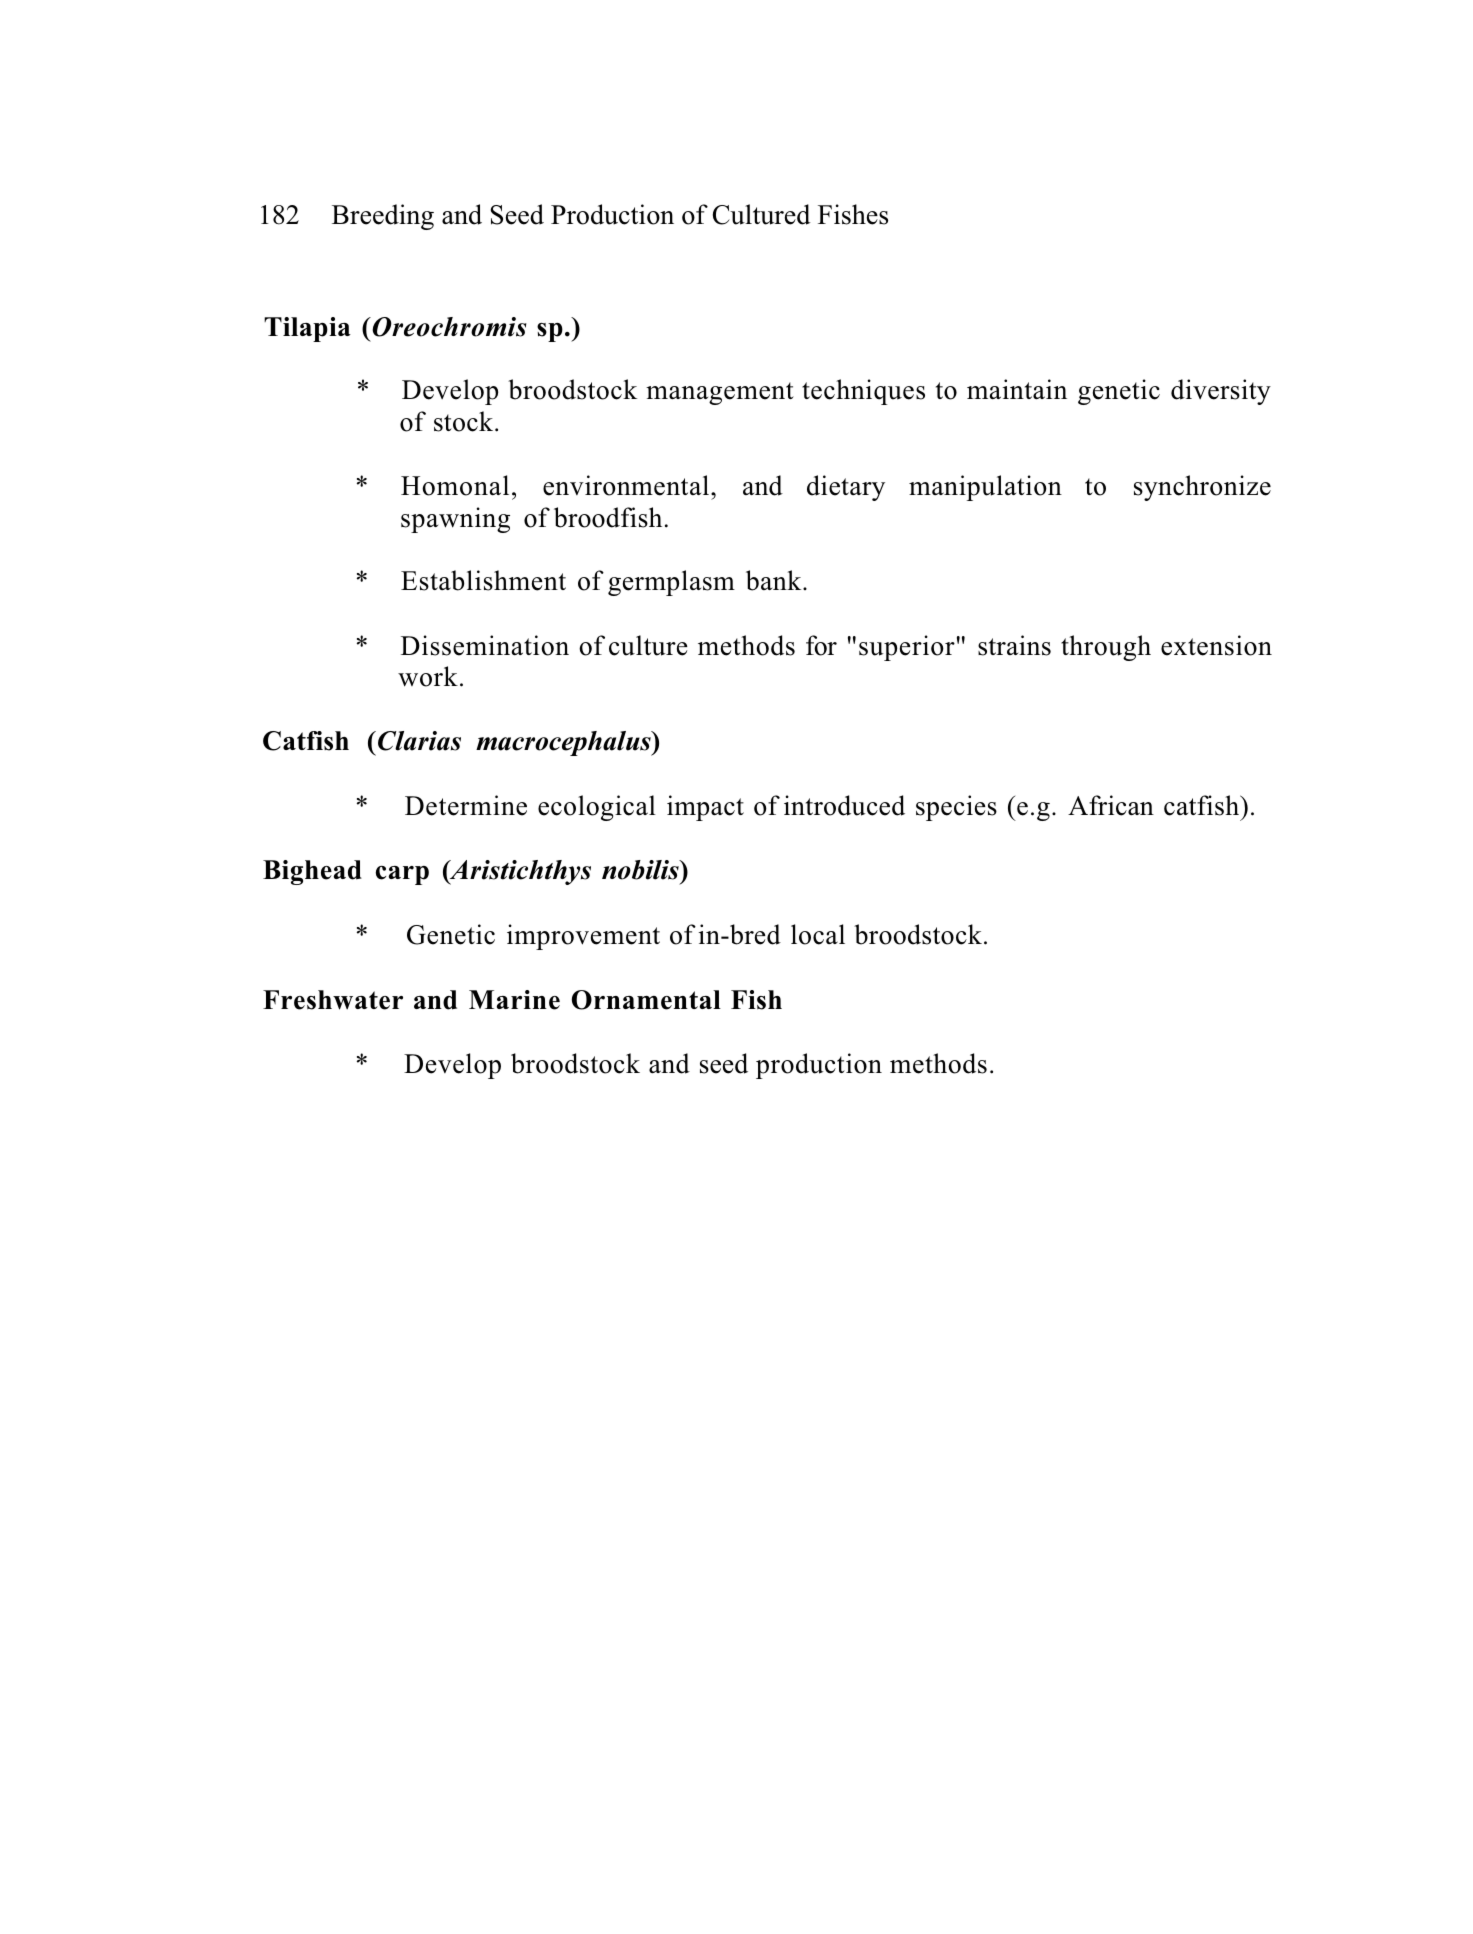 Image resolution: width=1473 pixels, height=1934 pixels. Describe the element at coordinates (1111, 805) in the page. I see `African` at that location.
